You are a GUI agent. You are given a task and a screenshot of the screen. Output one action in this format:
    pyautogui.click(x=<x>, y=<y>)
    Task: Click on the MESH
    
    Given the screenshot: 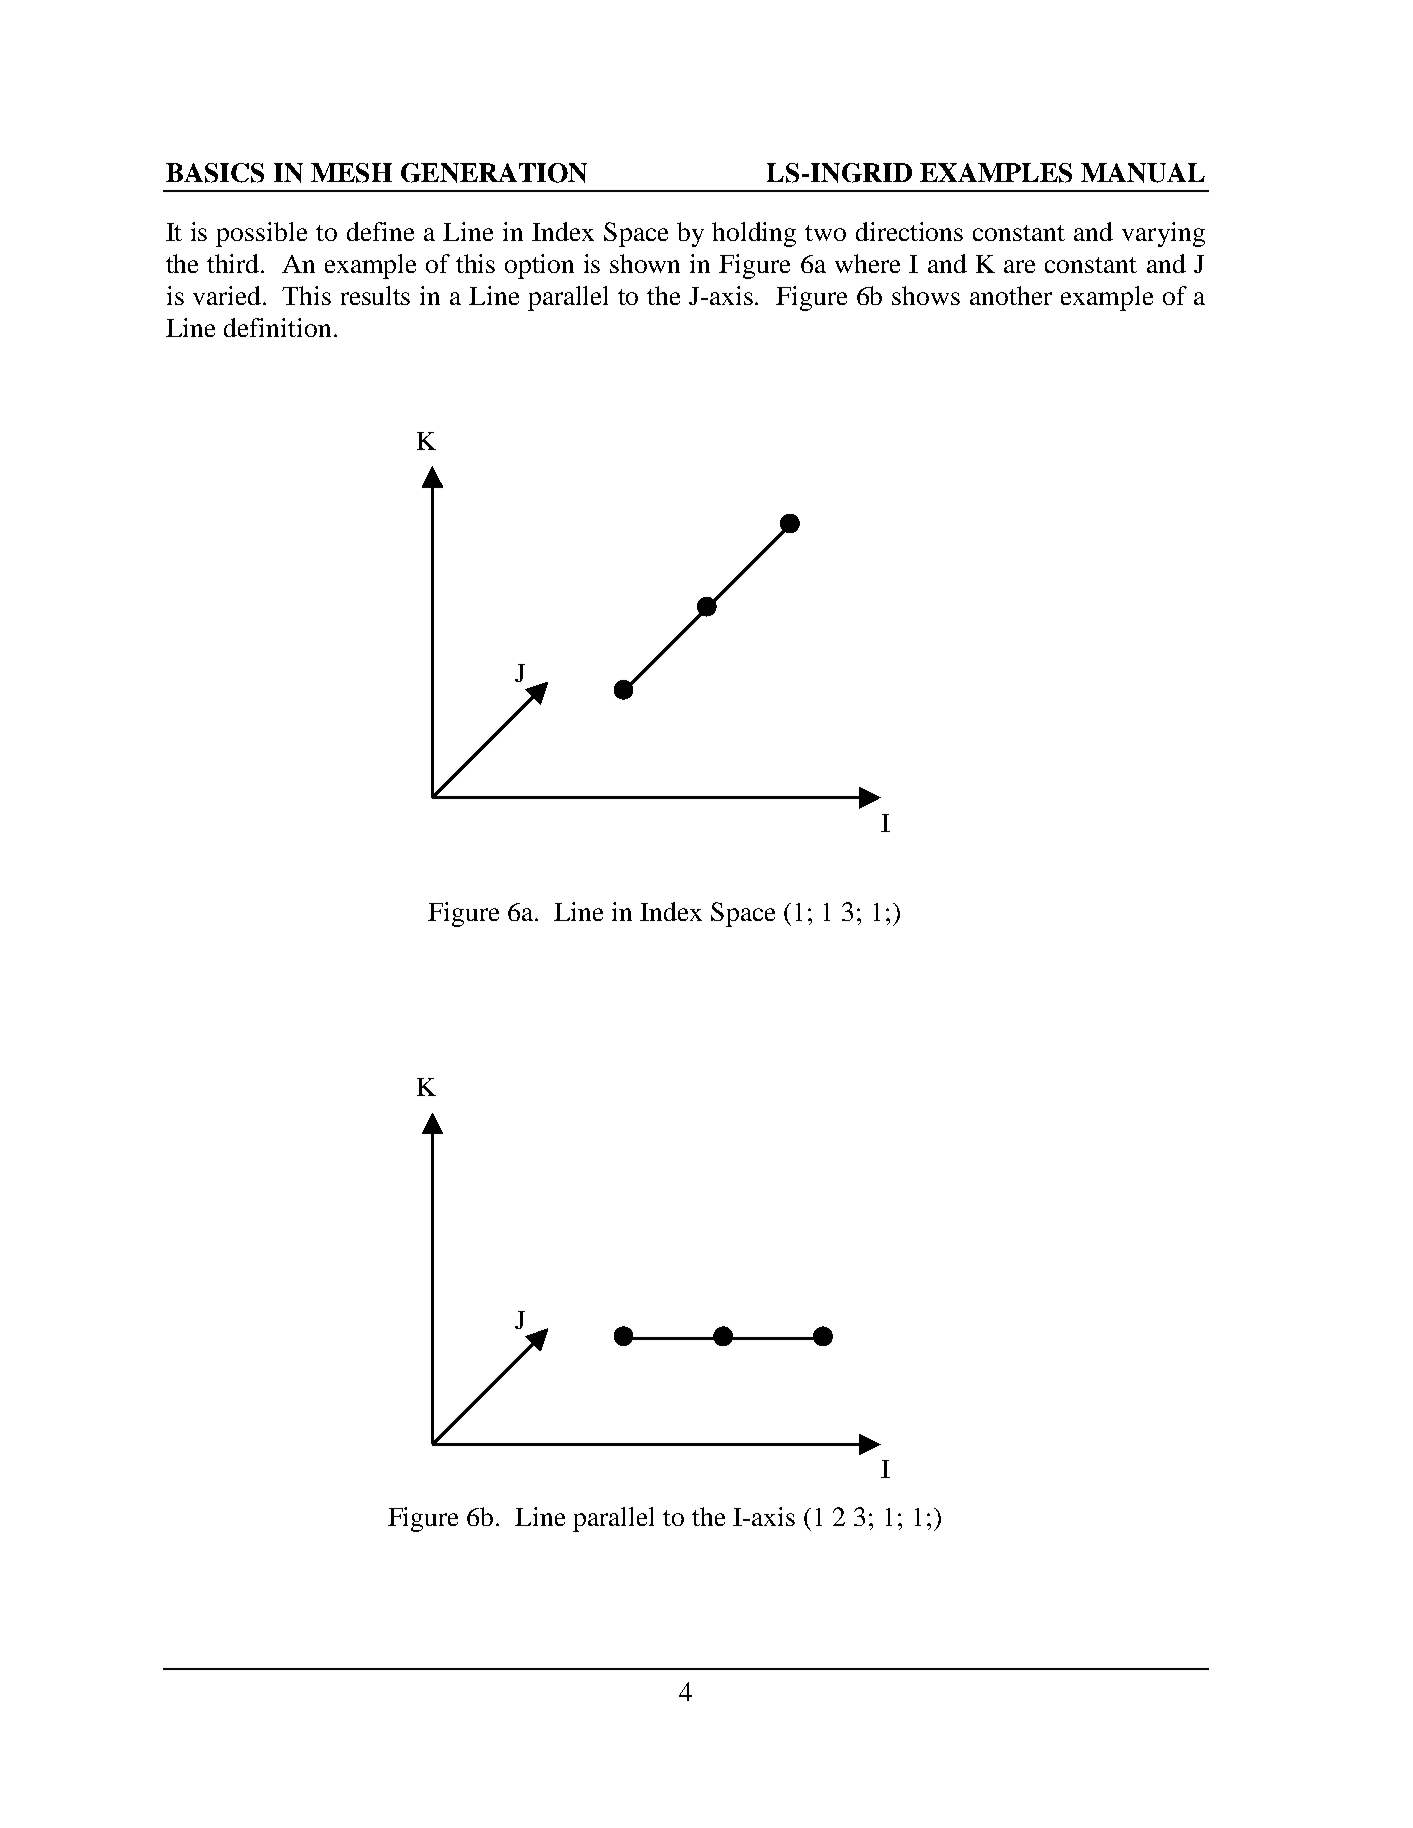 What is the action you would take?
    pyautogui.click(x=351, y=173)
